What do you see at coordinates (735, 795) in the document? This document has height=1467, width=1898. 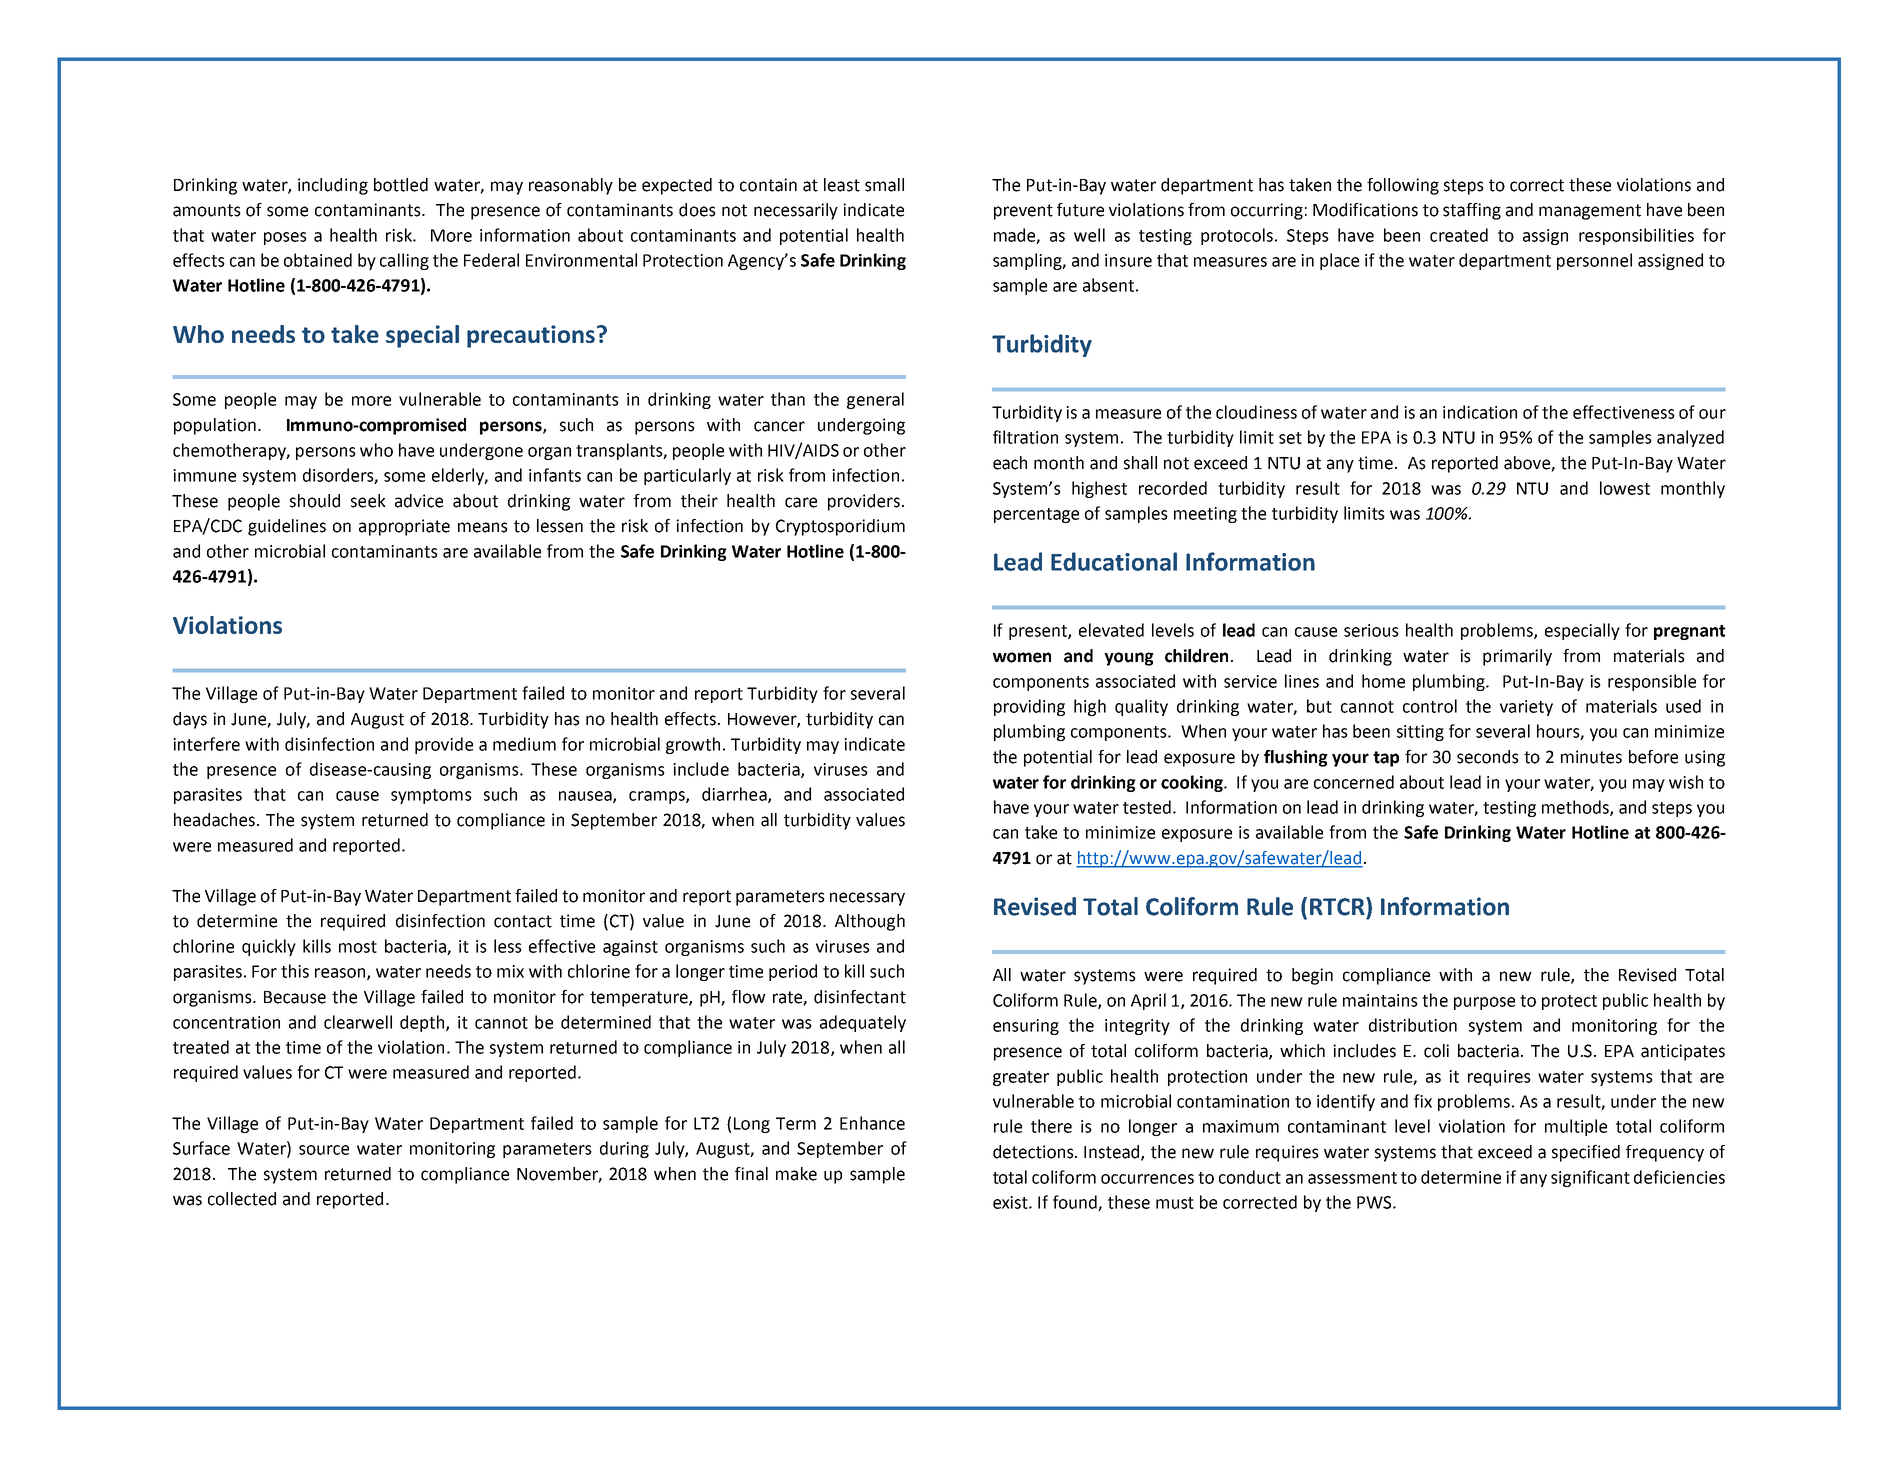 I see `diarrhea` at bounding box center [735, 795].
